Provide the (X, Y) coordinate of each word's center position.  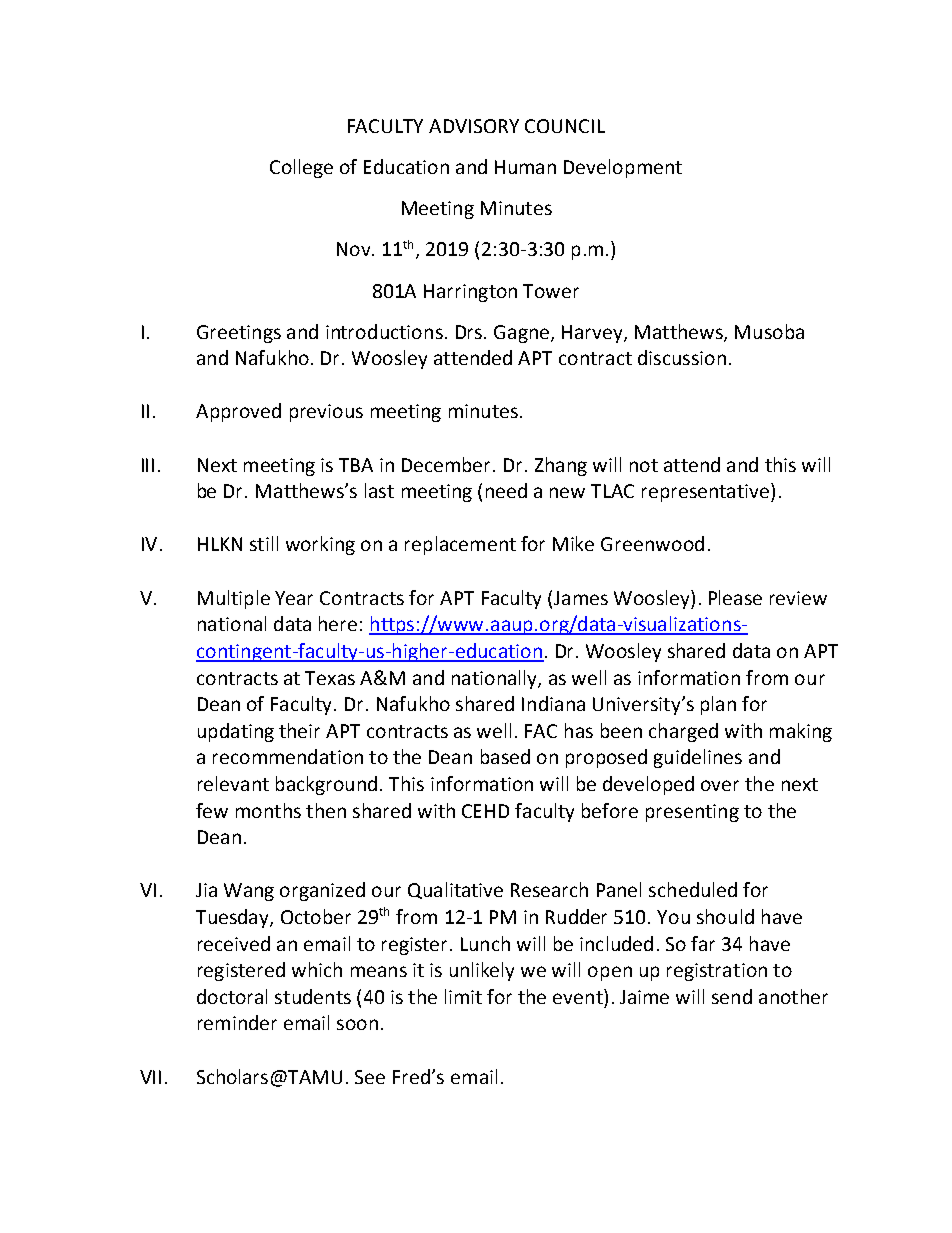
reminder (237, 1022)
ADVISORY (474, 126)
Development (623, 168)
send (732, 996)
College (301, 168)
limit (463, 996)
